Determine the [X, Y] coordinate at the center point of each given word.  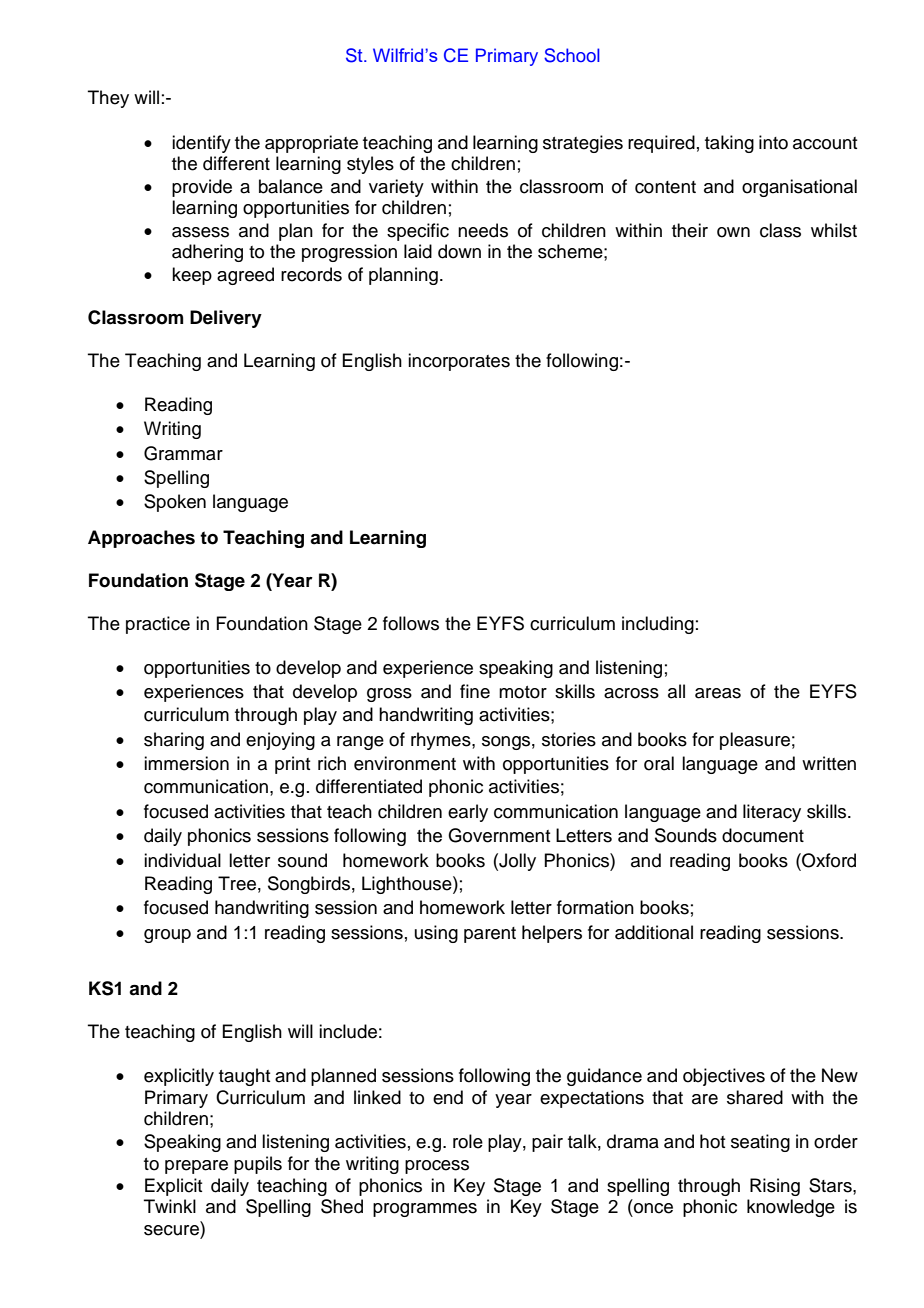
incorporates [459, 362]
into [773, 142]
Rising [775, 1187]
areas [718, 693]
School [572, 55]
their [690, 230]
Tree [237, 883]
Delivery [226, 319]
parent [490, 935]
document [763, 835]
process [437, 1167]
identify [201, 144]
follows [411, 623]
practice [158, 625]
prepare [196, 1167]
